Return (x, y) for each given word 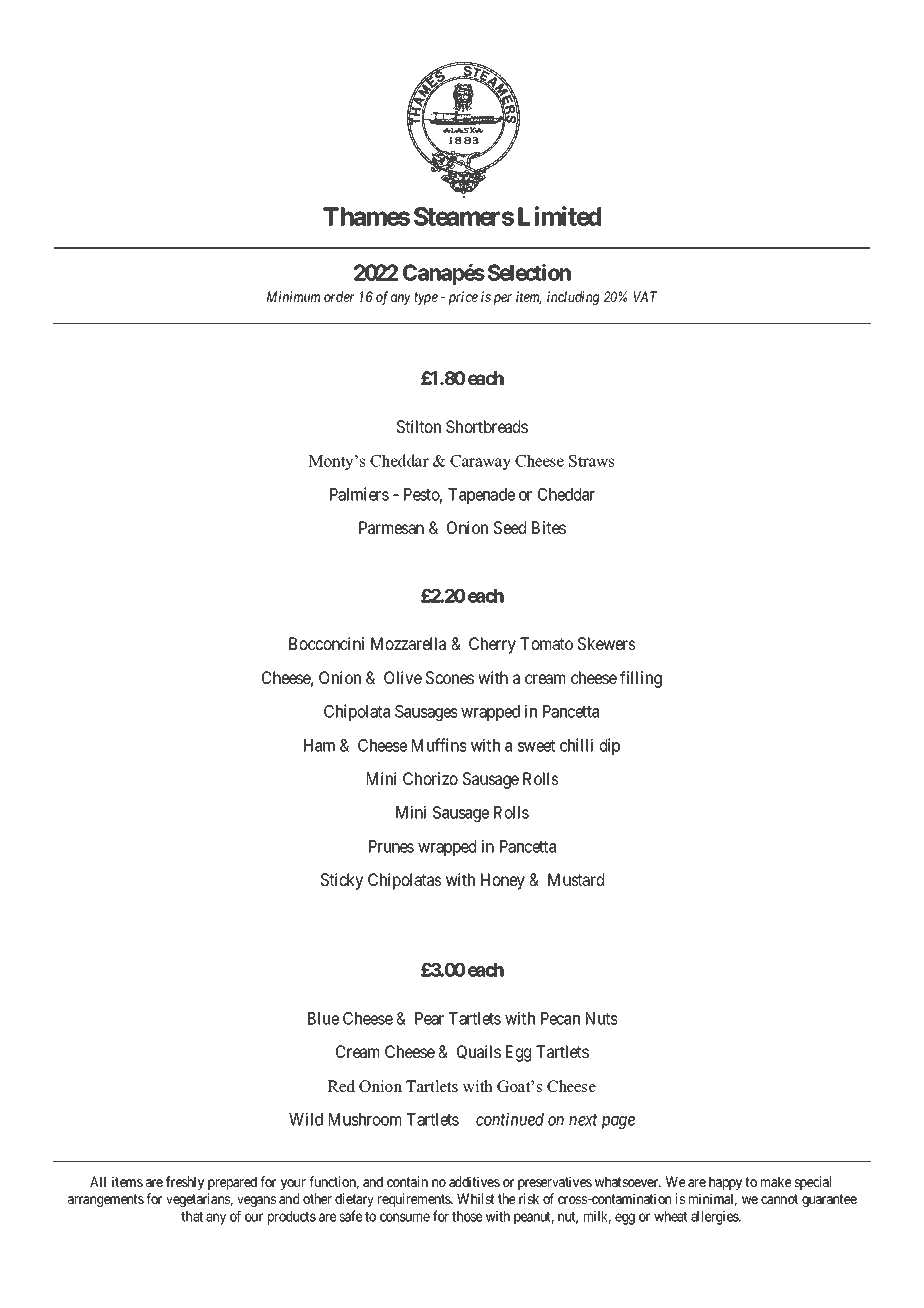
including (573, 298)
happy (725, 1183)
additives (474, 1181)
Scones (450, 677)
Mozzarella (408, 643)
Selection (529, 272)
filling (641, 679)
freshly (185, 1183)
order (339, 296)
